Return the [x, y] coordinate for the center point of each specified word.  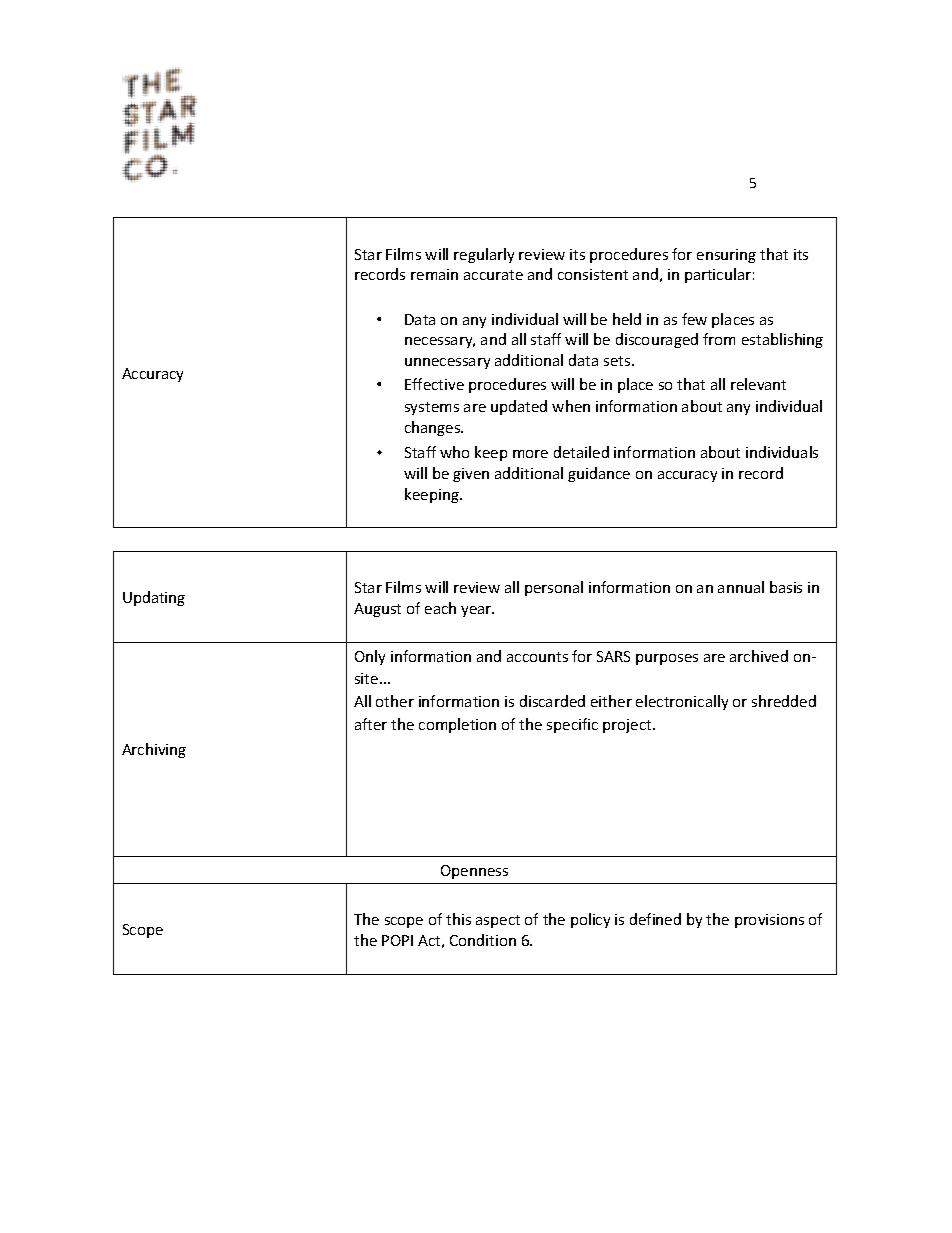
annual [741, 587]
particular [718, 275]
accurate [493, 275]
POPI [397, 940]
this [458, 919]
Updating [154, 598]
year [477, 611]
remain [434, 274]
